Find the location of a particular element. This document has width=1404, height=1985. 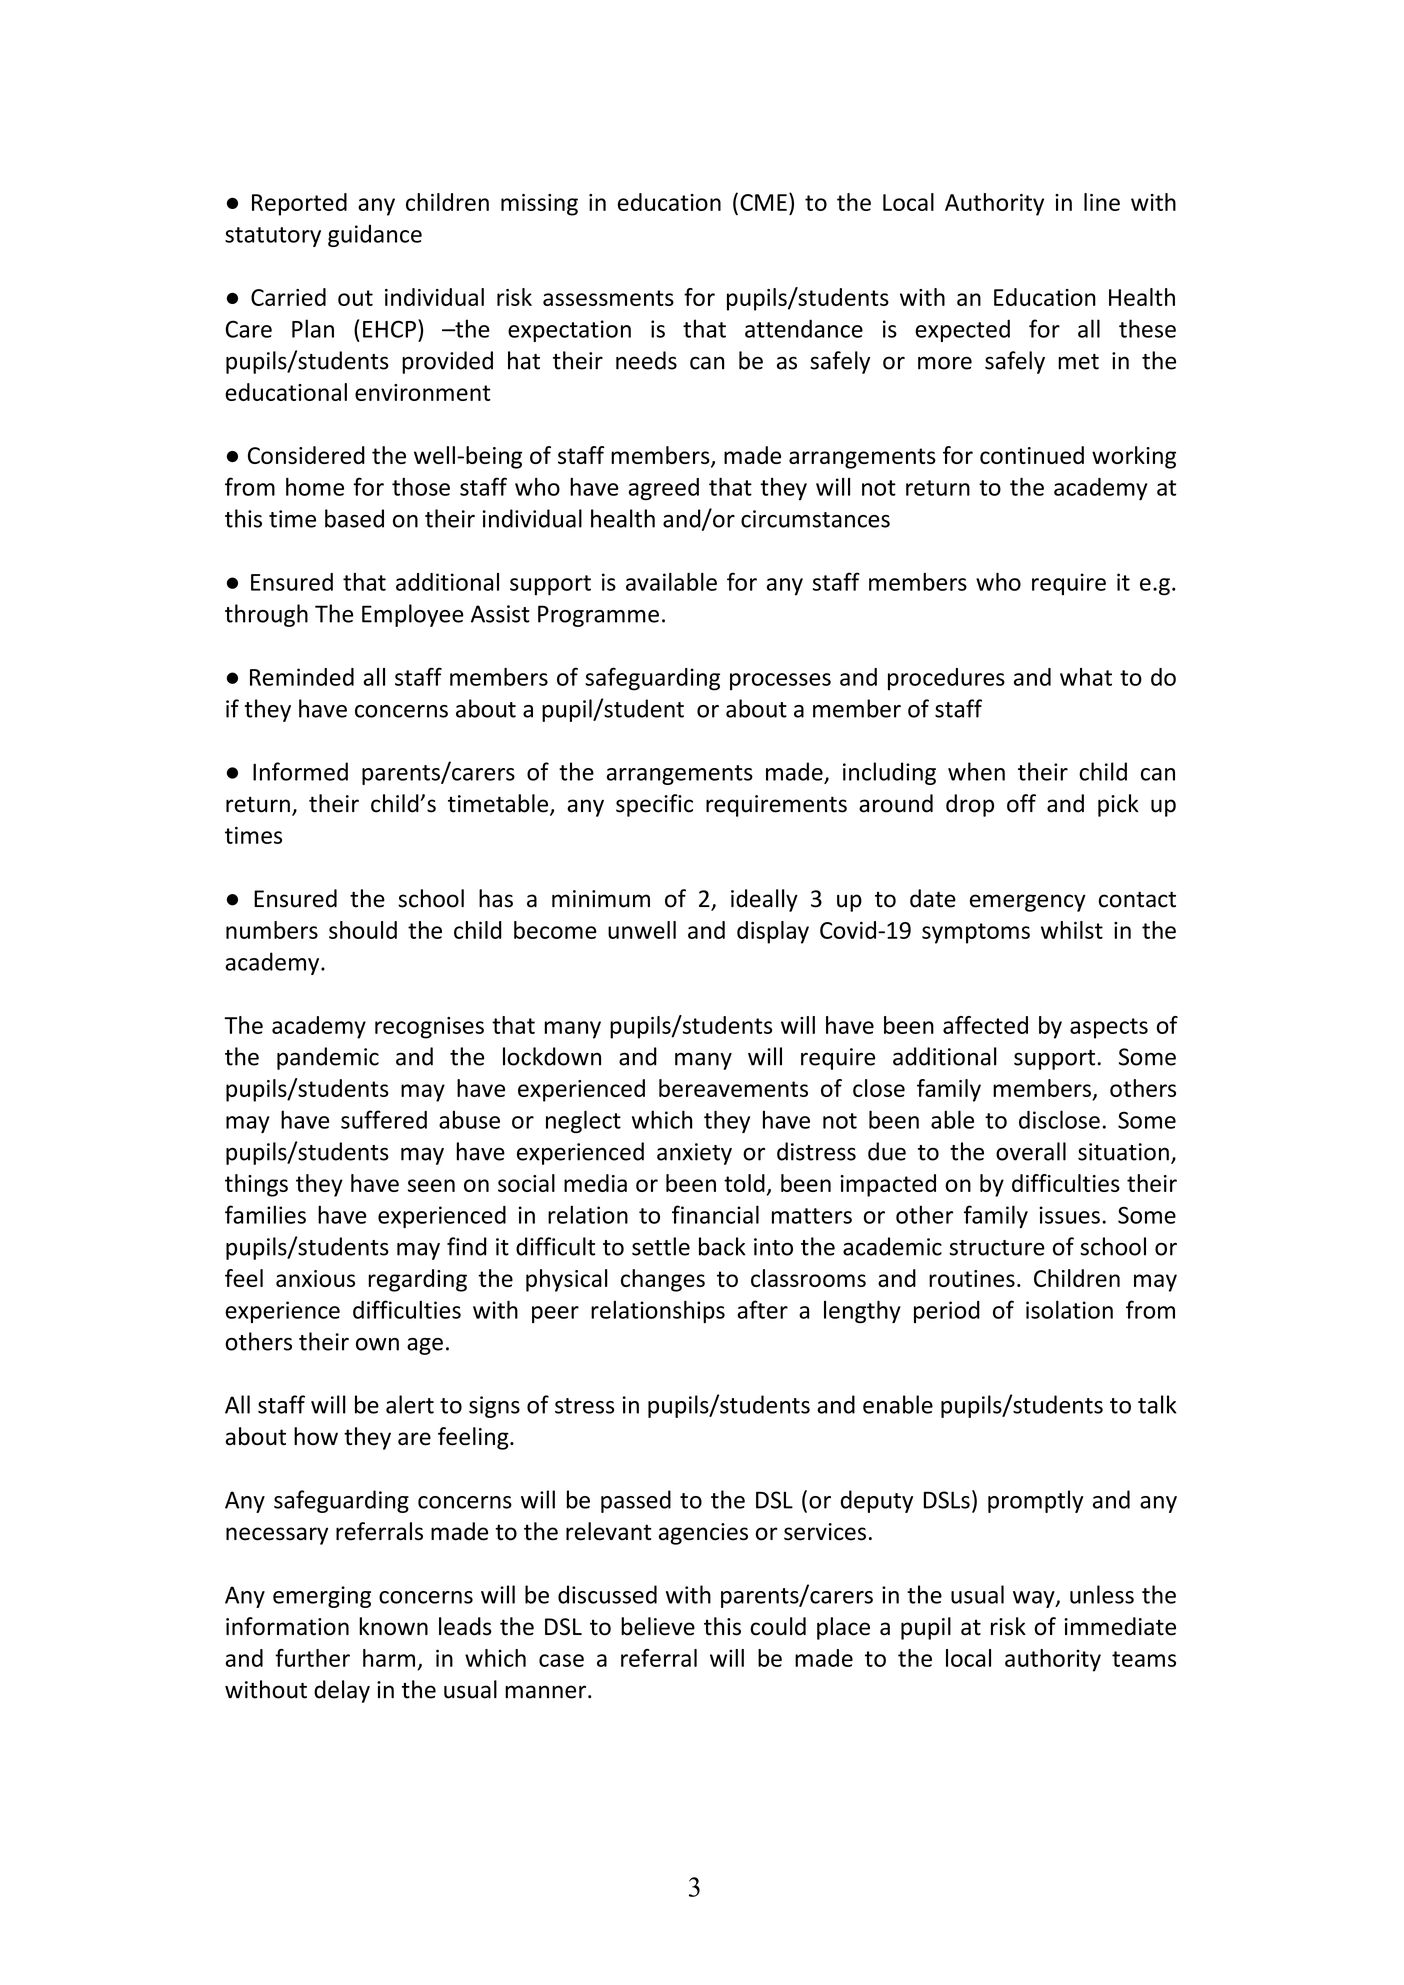

should is located at coordinates (363, 930).
